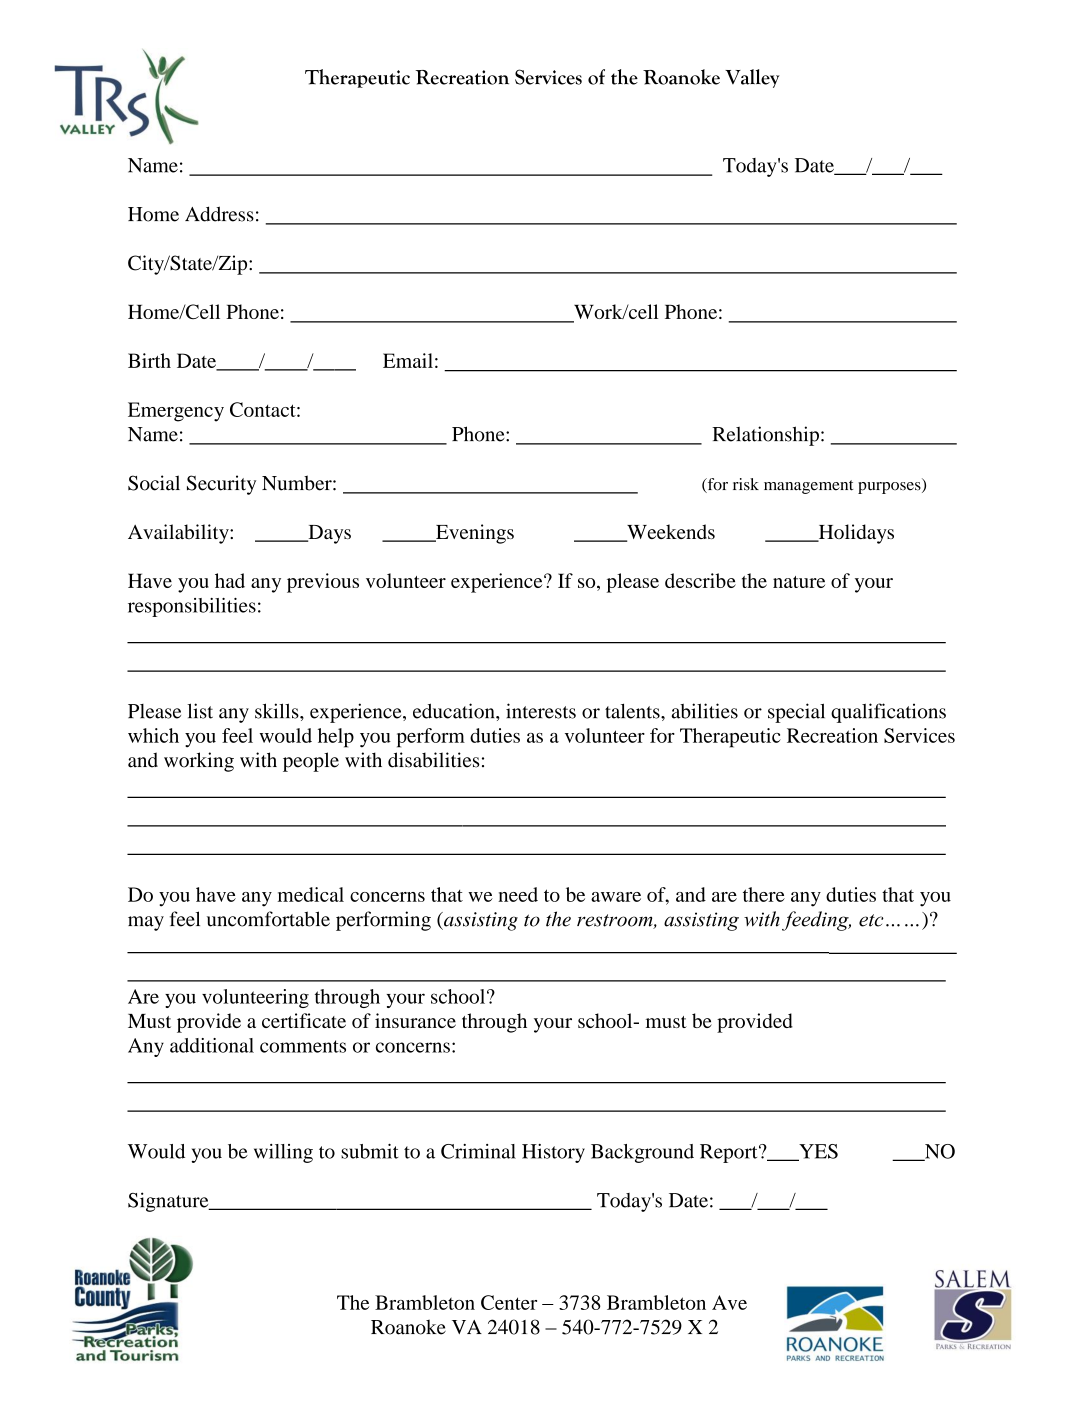  I want to click on Center, so click(509, 1302).
